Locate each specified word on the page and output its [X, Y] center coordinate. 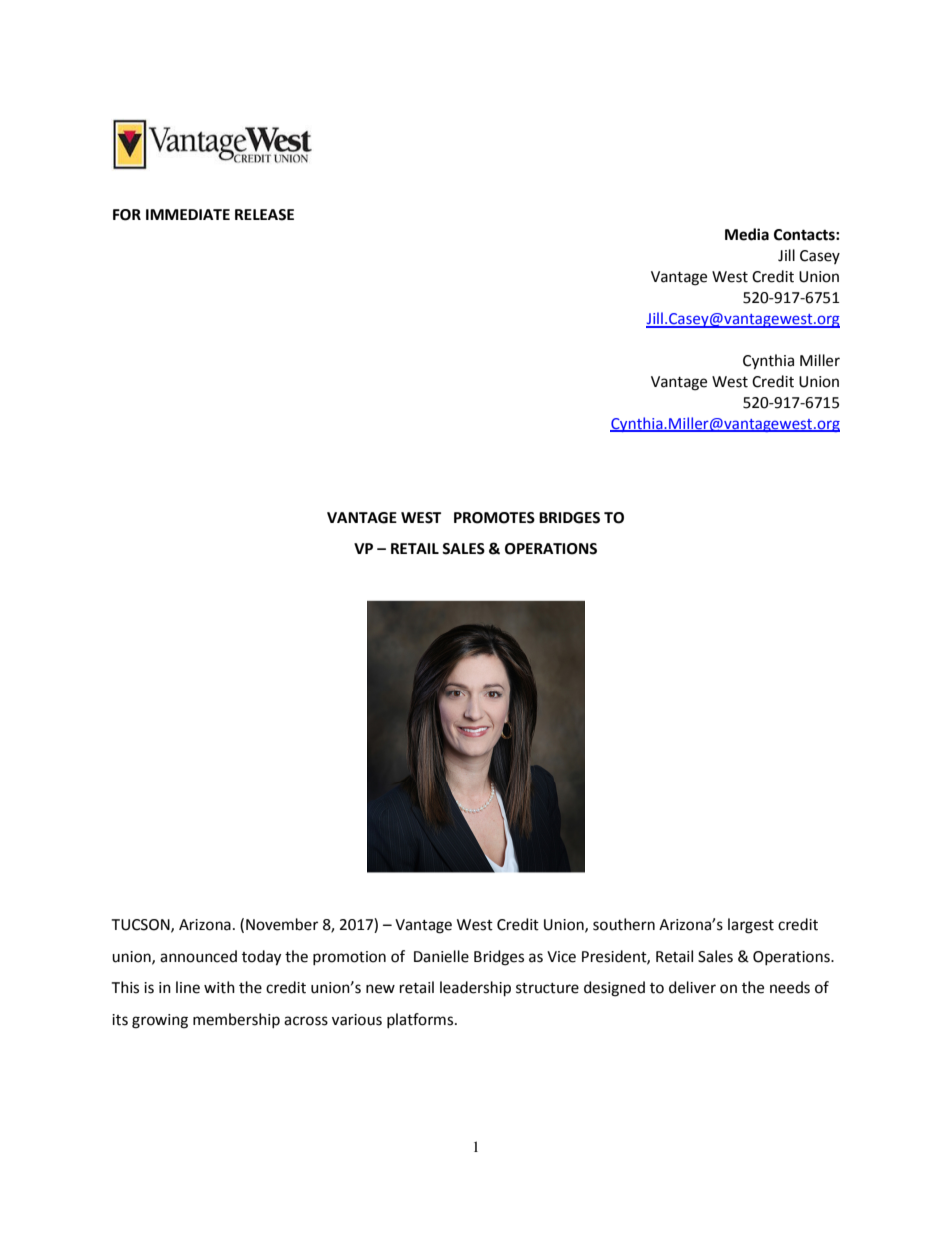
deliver [692, 987]
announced [198, 956]
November [282, 924]
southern [624, 924]
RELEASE [264, 215]
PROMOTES [494, 518]
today [261, 958]
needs [790, 987]
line [188, 987]
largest [751, 926]
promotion [349, 958]
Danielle [441, 956]
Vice [561, 957]
